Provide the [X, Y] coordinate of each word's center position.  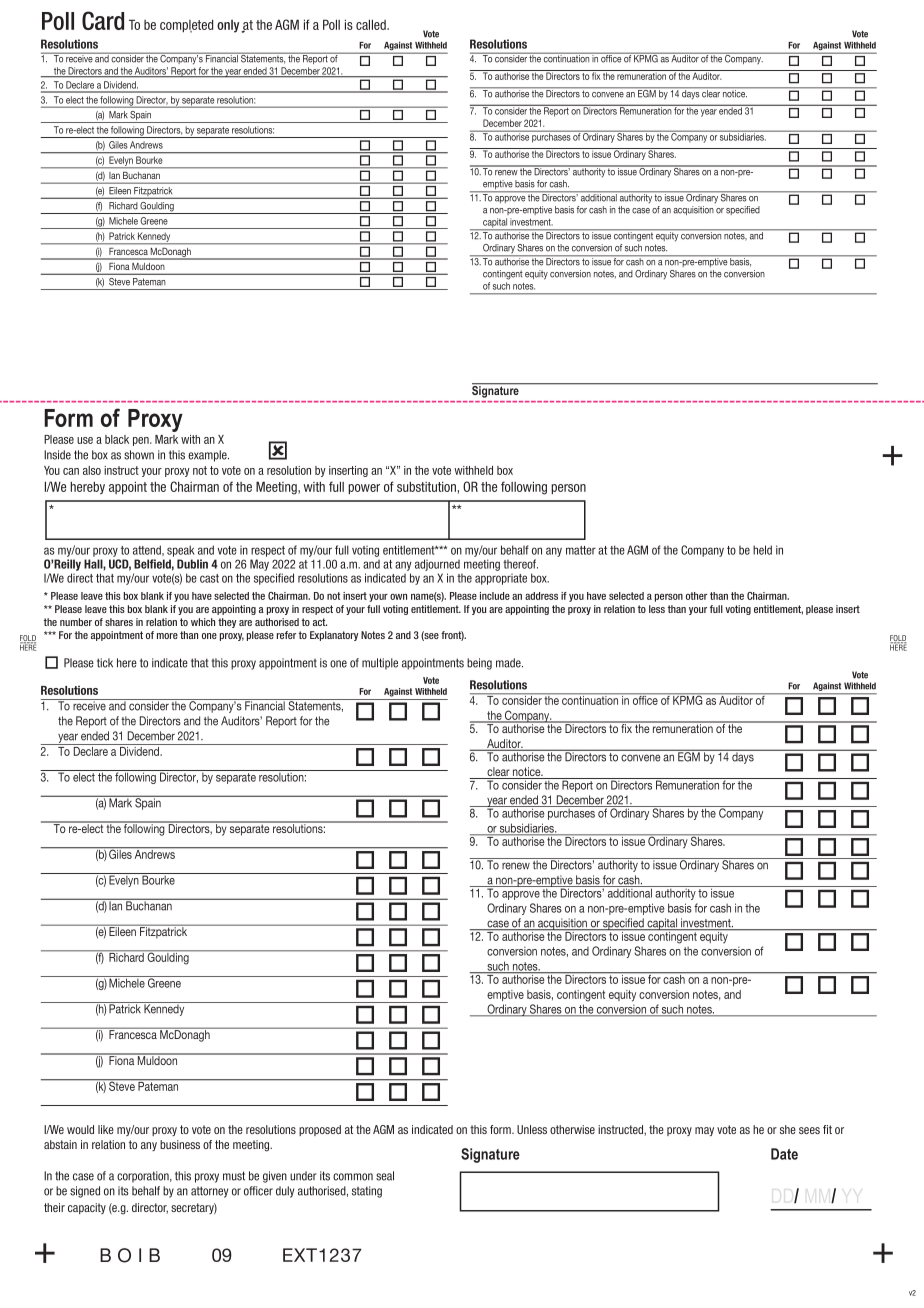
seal [385, 1176]
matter [581, 550]
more [167, 636]
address [541, 596]
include [495, 596]
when [326, 24]
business [180, 1144]
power [364, 489]
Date [784, 1154]
